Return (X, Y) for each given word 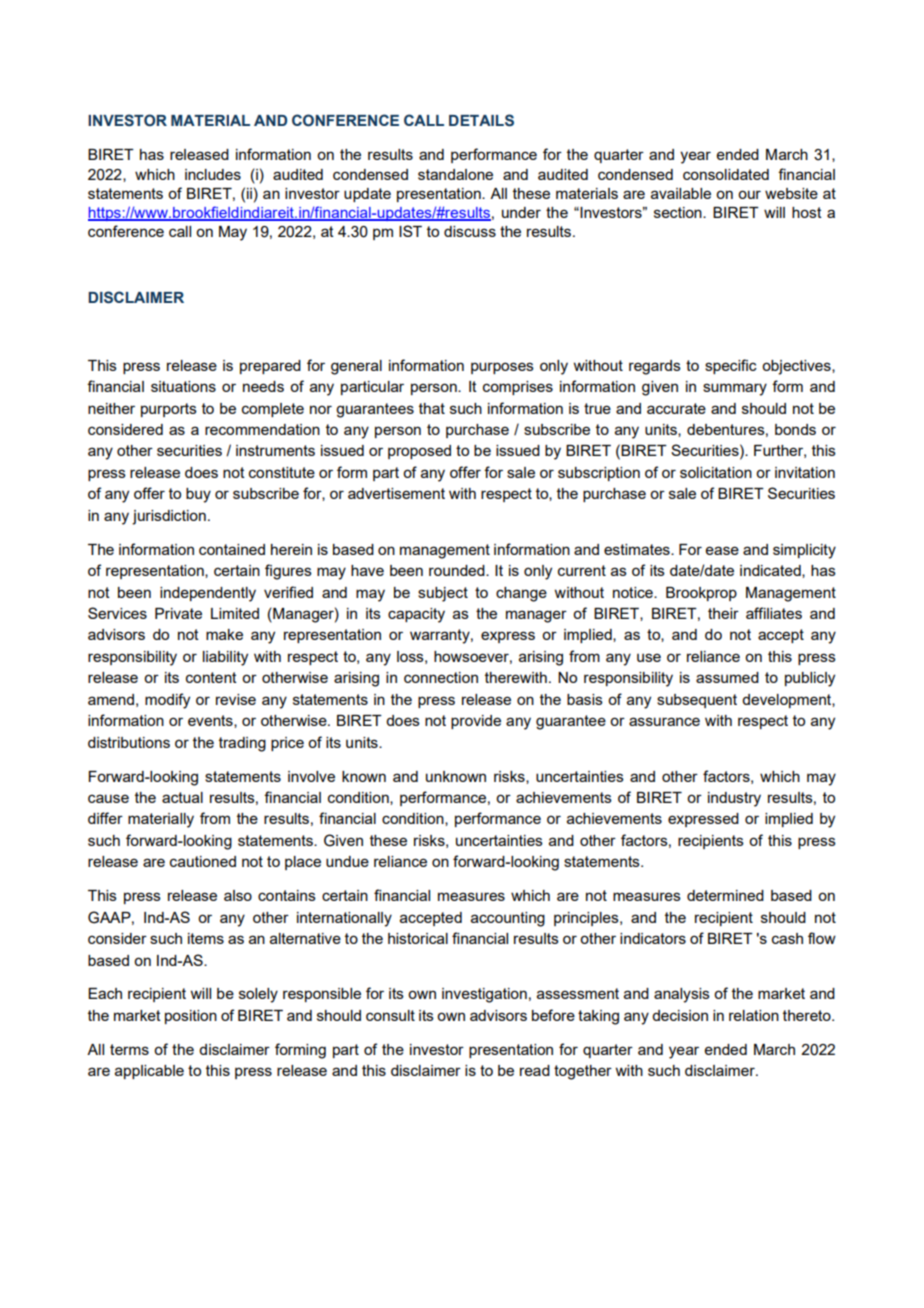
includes (213, 174)
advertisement (396, 493)
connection (441, 677)
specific (731, 366)
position (191, 1017)
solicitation (716, 472)
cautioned (203, 861)
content (211, 677)
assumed (727, 677)
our (749, 194)
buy (198, 495)
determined (725, 895)
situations (183, 386)
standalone (455, 174)
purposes (502, 368)
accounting (508, 919)
